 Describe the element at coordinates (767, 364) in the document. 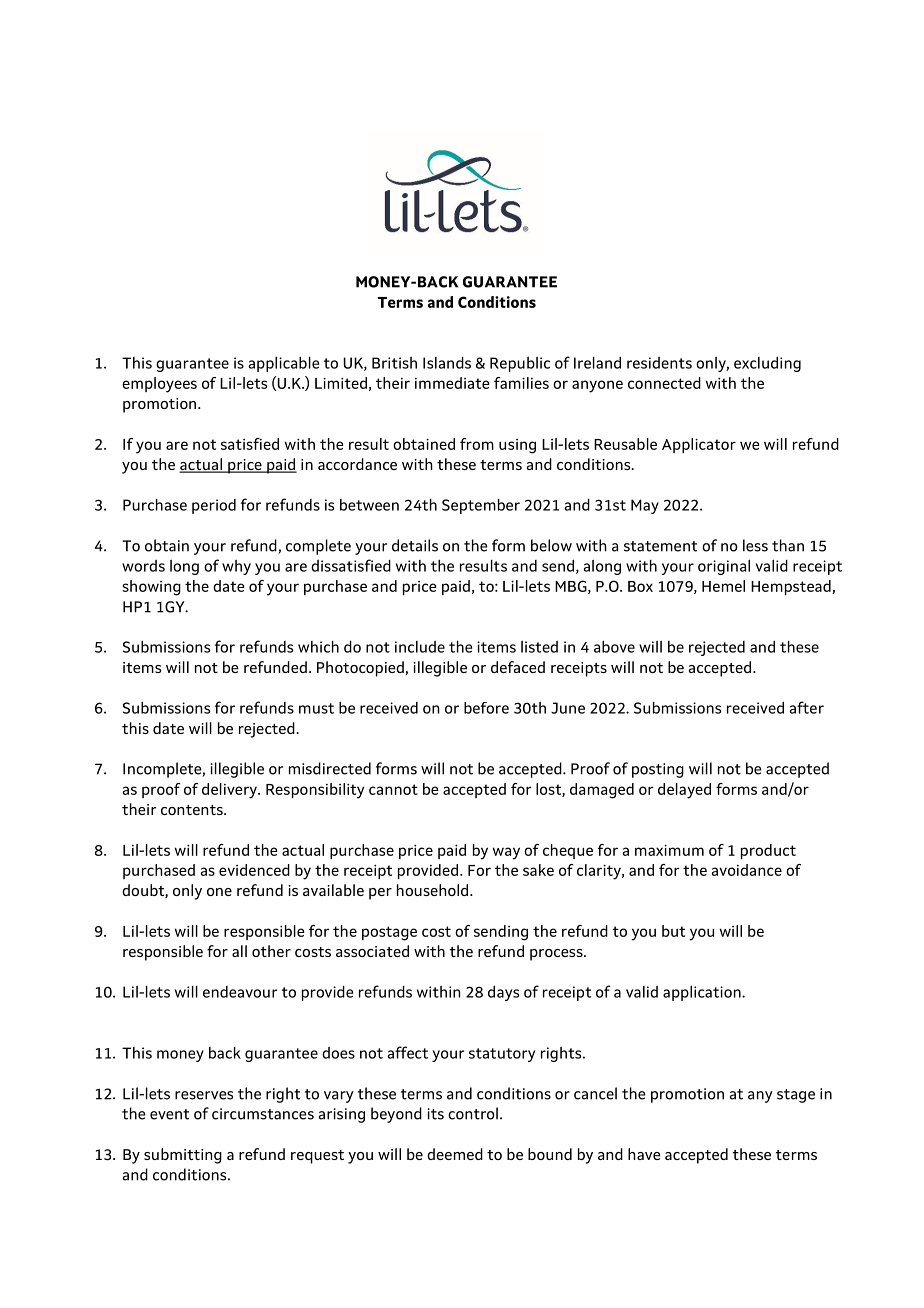

I see `excluding` at that location.
